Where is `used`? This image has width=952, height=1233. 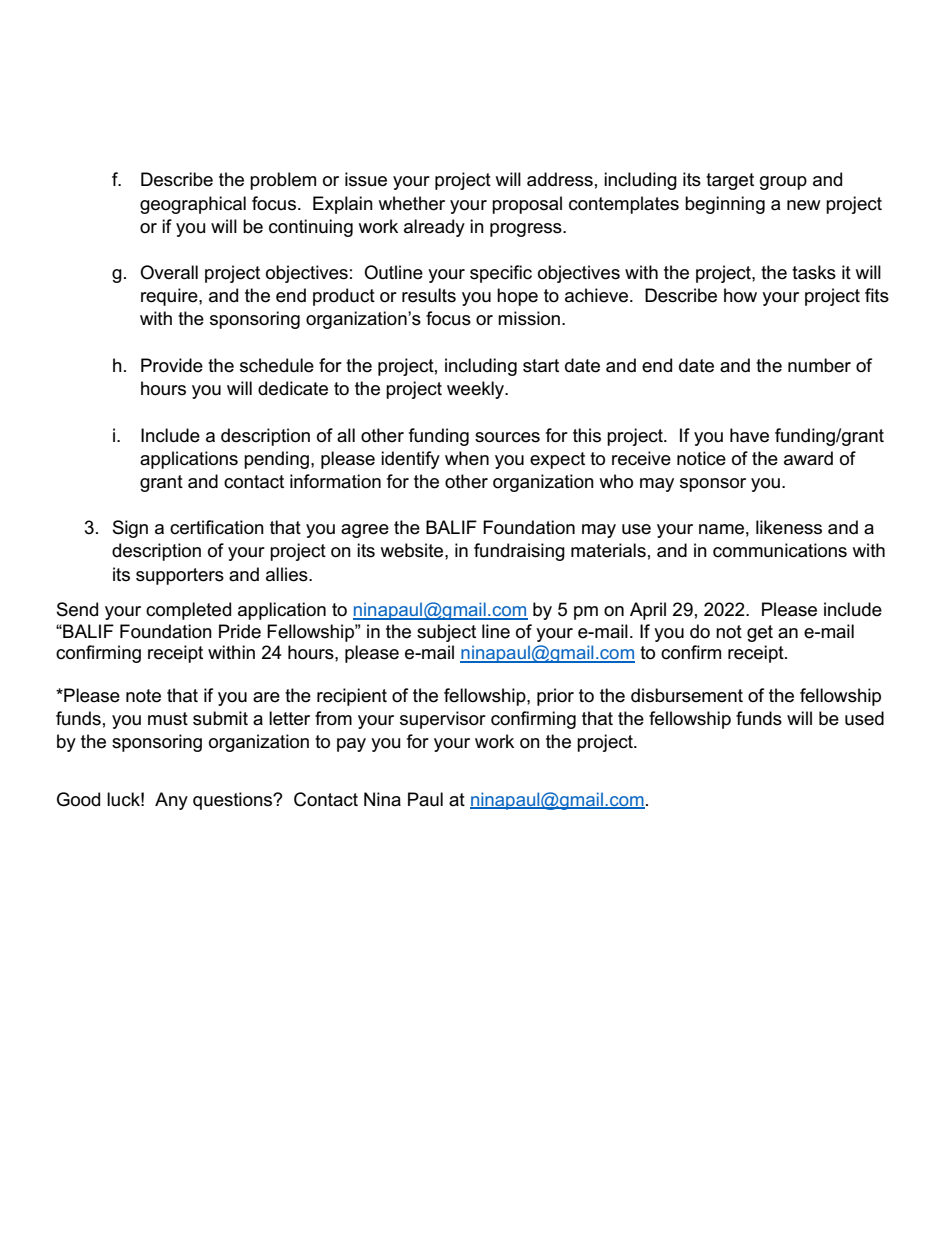
used is located at coordinates (864, 718).
